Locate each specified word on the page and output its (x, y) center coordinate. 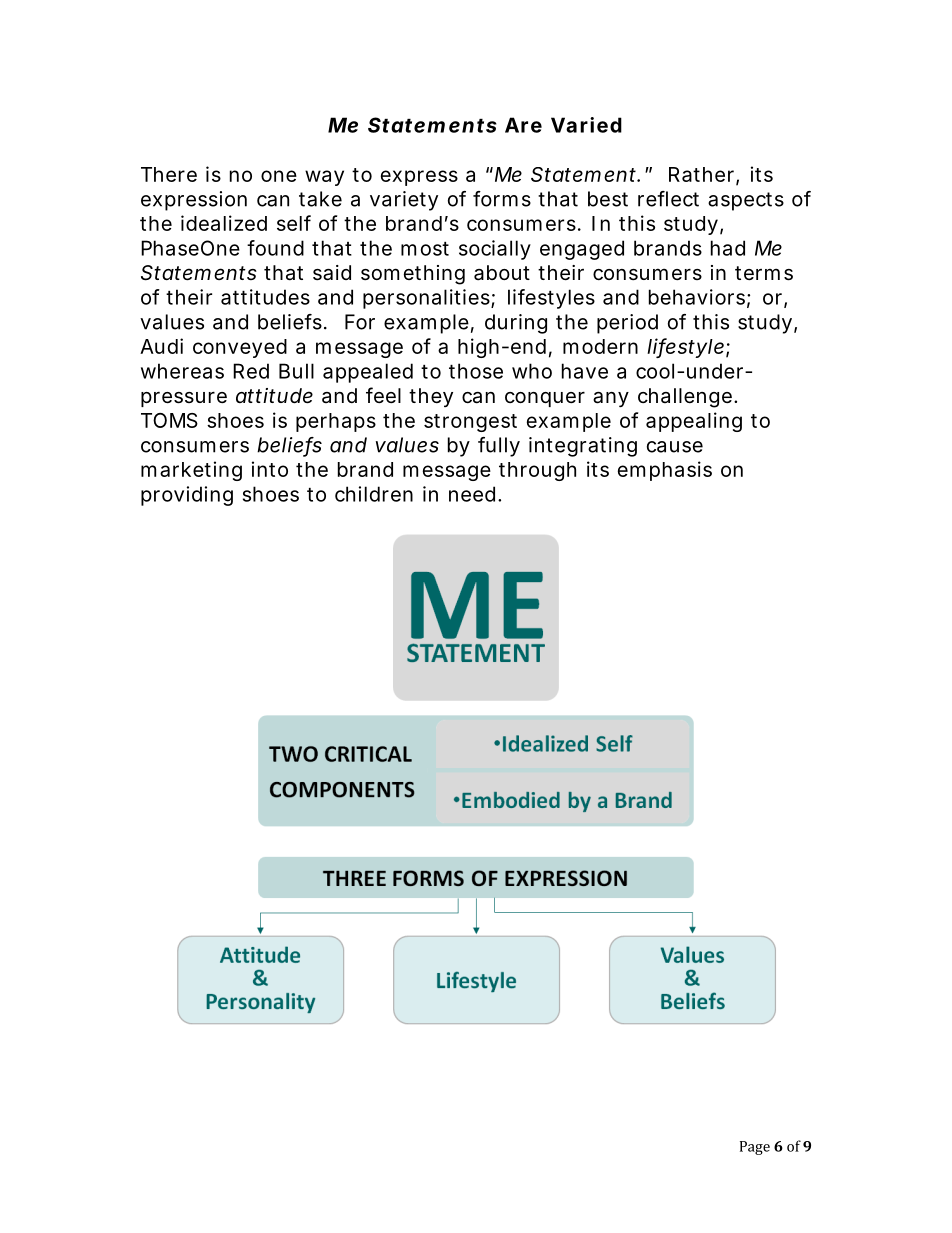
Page (755, 1148)
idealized (224, 223)
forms (502, 199)
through (537, 471)
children (374, 494)
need (472, 494)
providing (187, 496)
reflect (668, 199)
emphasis (665, 471)
